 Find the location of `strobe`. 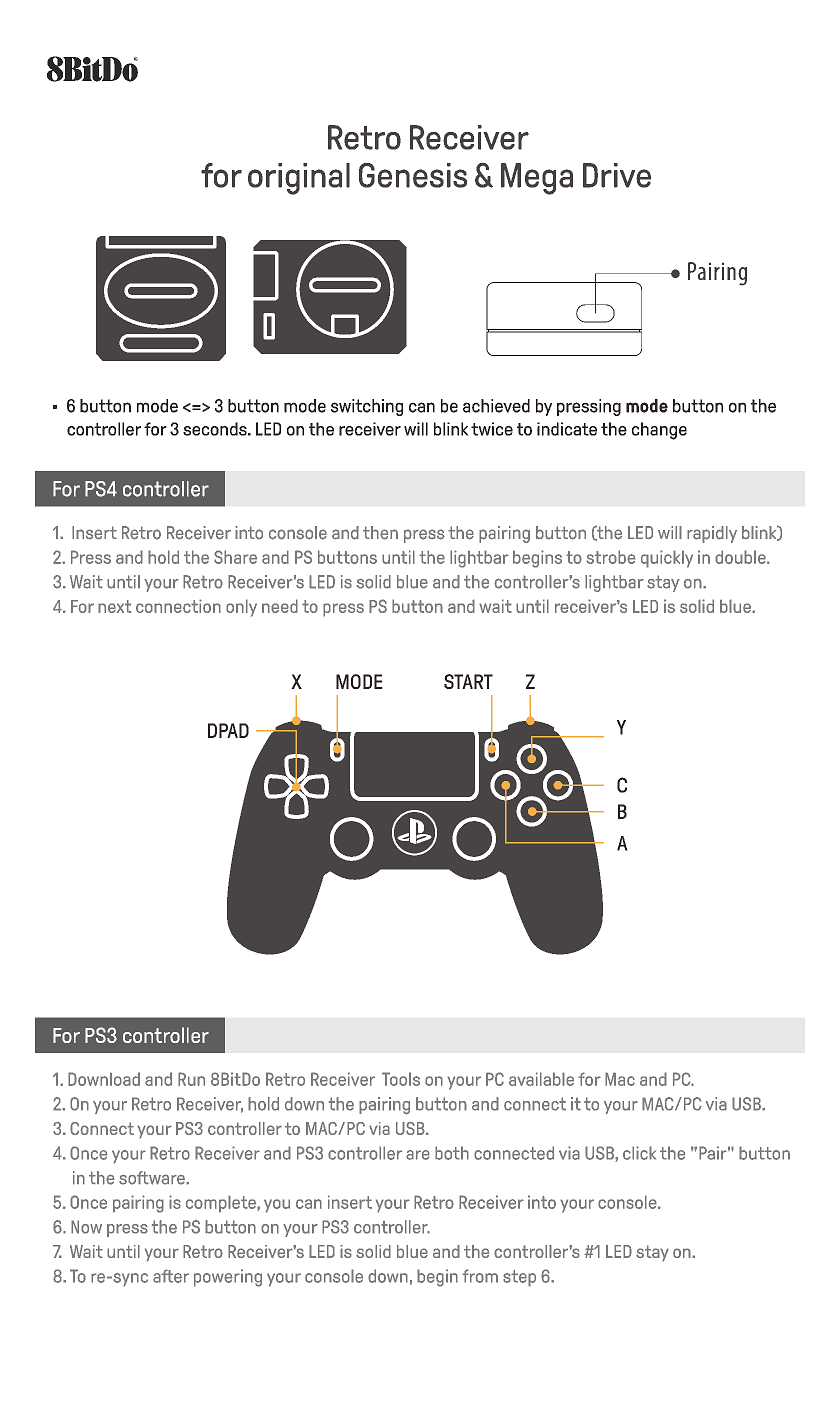

strobe is located at coordinates (611, 557).
